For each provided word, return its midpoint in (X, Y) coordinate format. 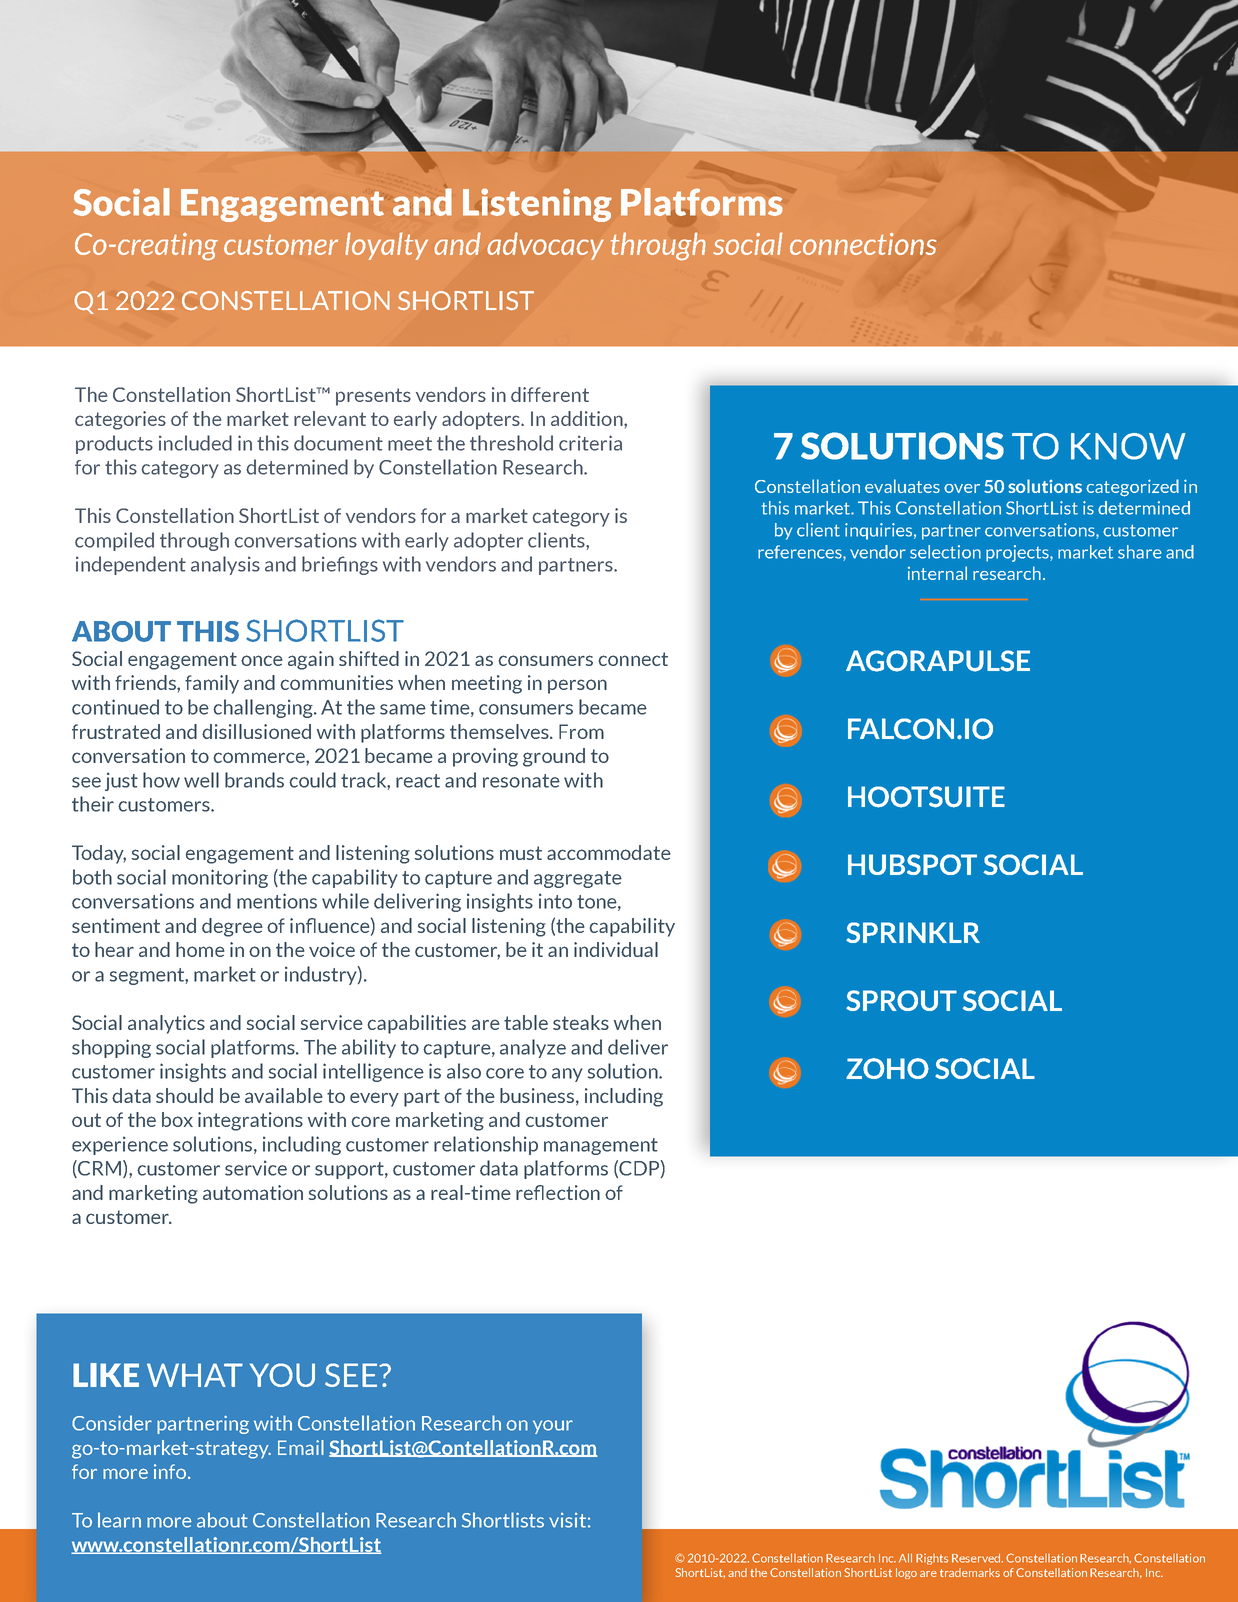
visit (567, 1520)
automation (253, 1192)
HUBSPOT (912, 864)
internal (937, 573)
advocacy (545, 246)
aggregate (578, 879)
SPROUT (901, 1000)
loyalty (386, 246)
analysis (225, 565)
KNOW (1128, 446)
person (577, 686)
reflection (558, 1192)
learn (119, 1520)
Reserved (977, 1558)
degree (232, 927)
